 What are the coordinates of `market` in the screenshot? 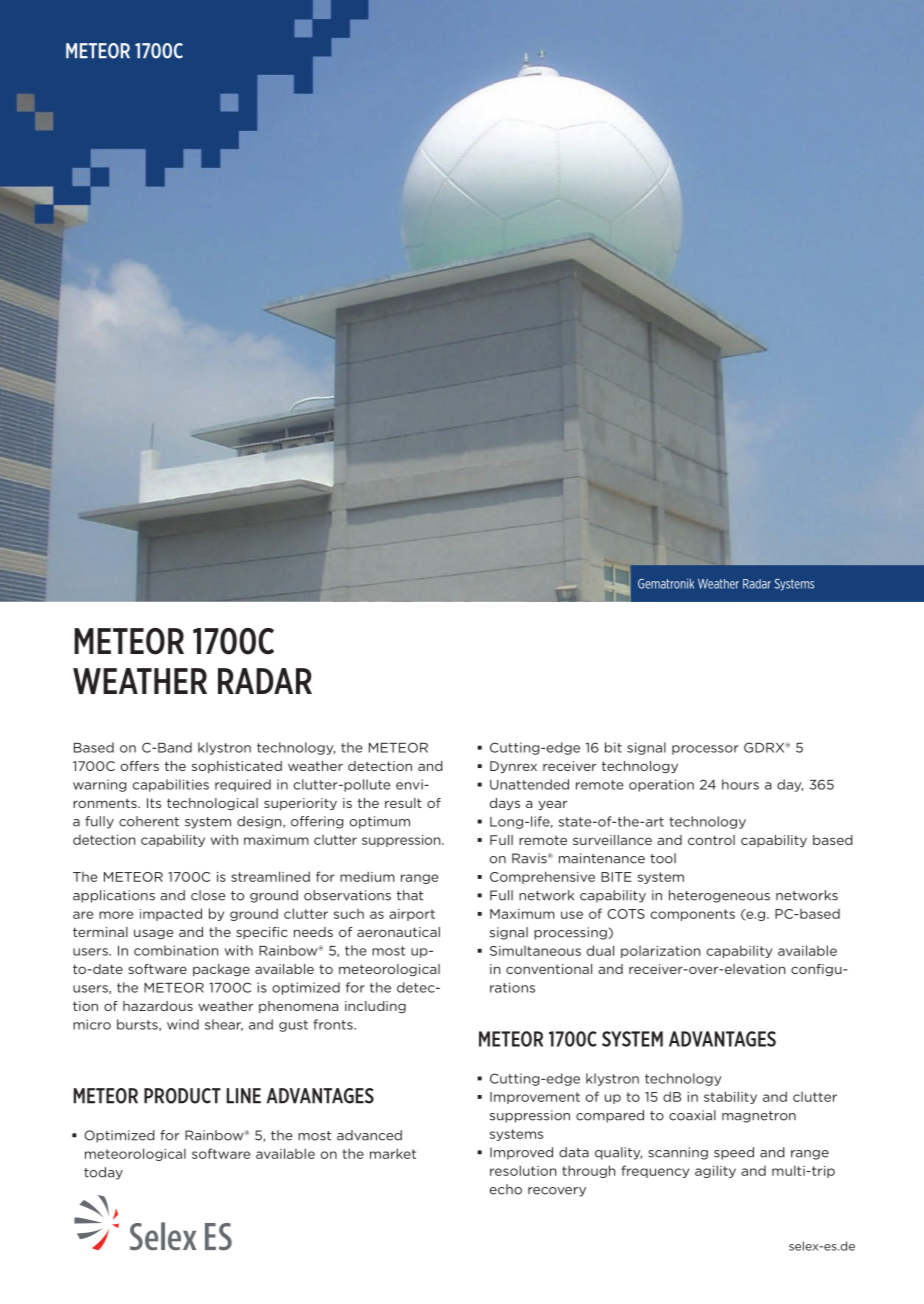 It's located at (393, 1153).
